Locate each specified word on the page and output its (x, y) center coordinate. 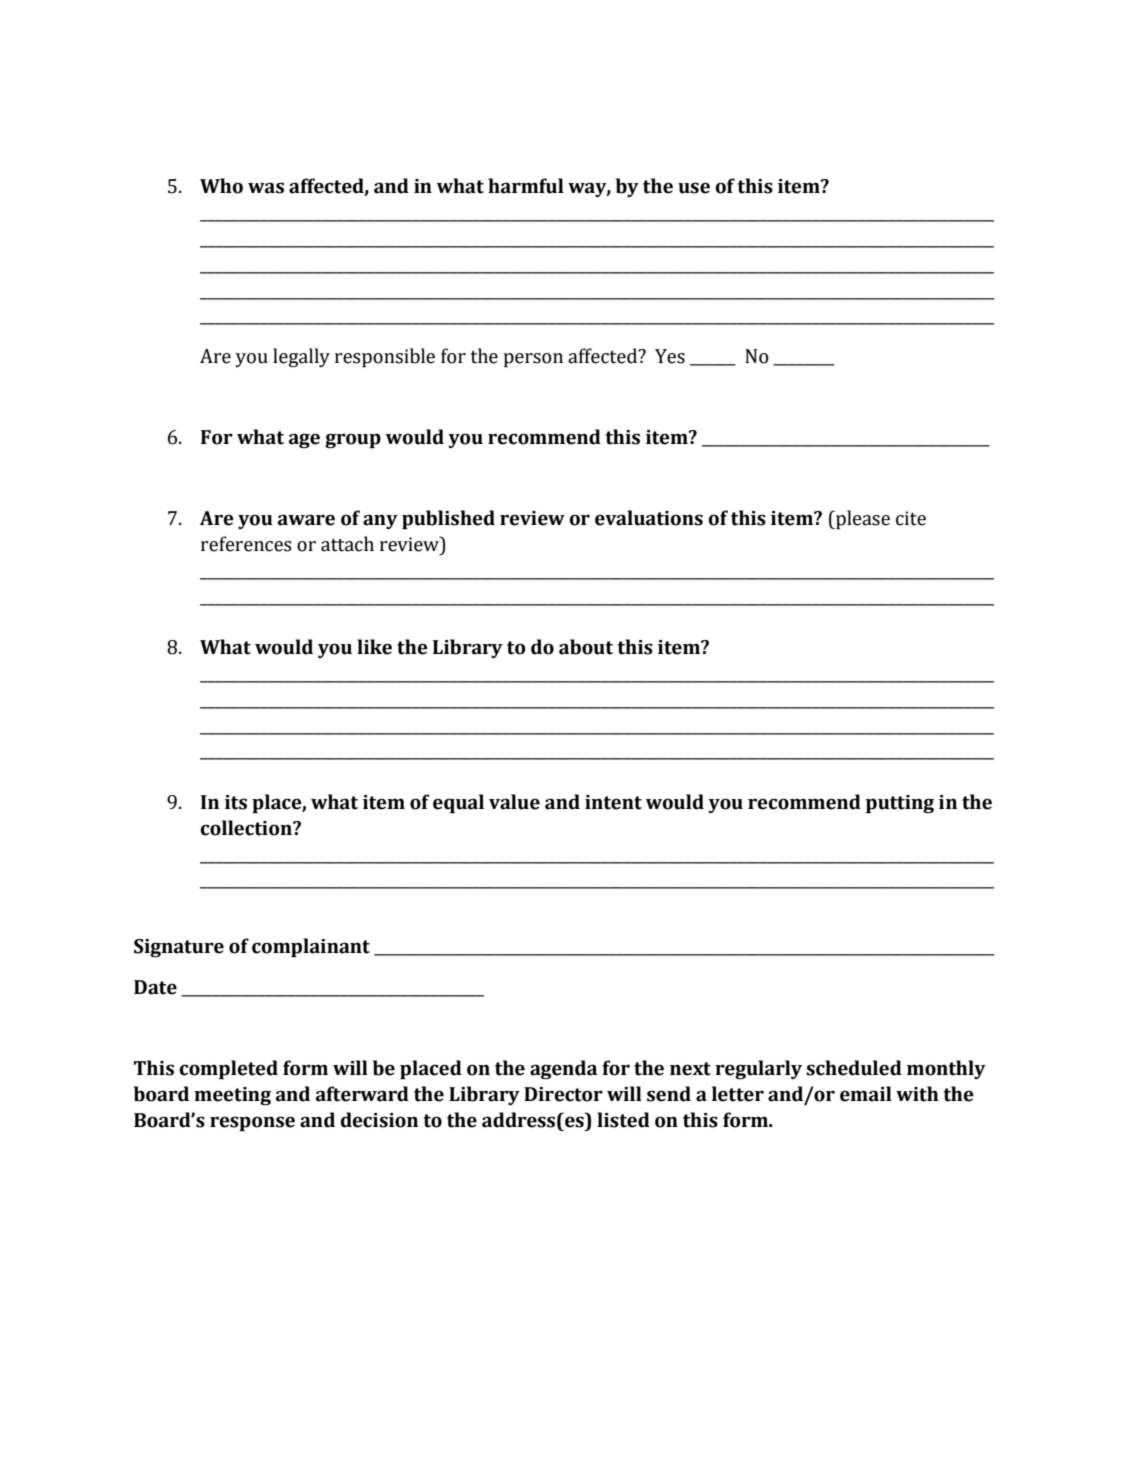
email (866, 1094)
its (236, 802)
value (514, 802)
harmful (526, 186)
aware (306, 520)
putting (900, 804)
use (694, 188)
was (266, 188)
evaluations (649, 518)
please (862, 519)
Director (563, 1094)
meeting (232, 1096)
